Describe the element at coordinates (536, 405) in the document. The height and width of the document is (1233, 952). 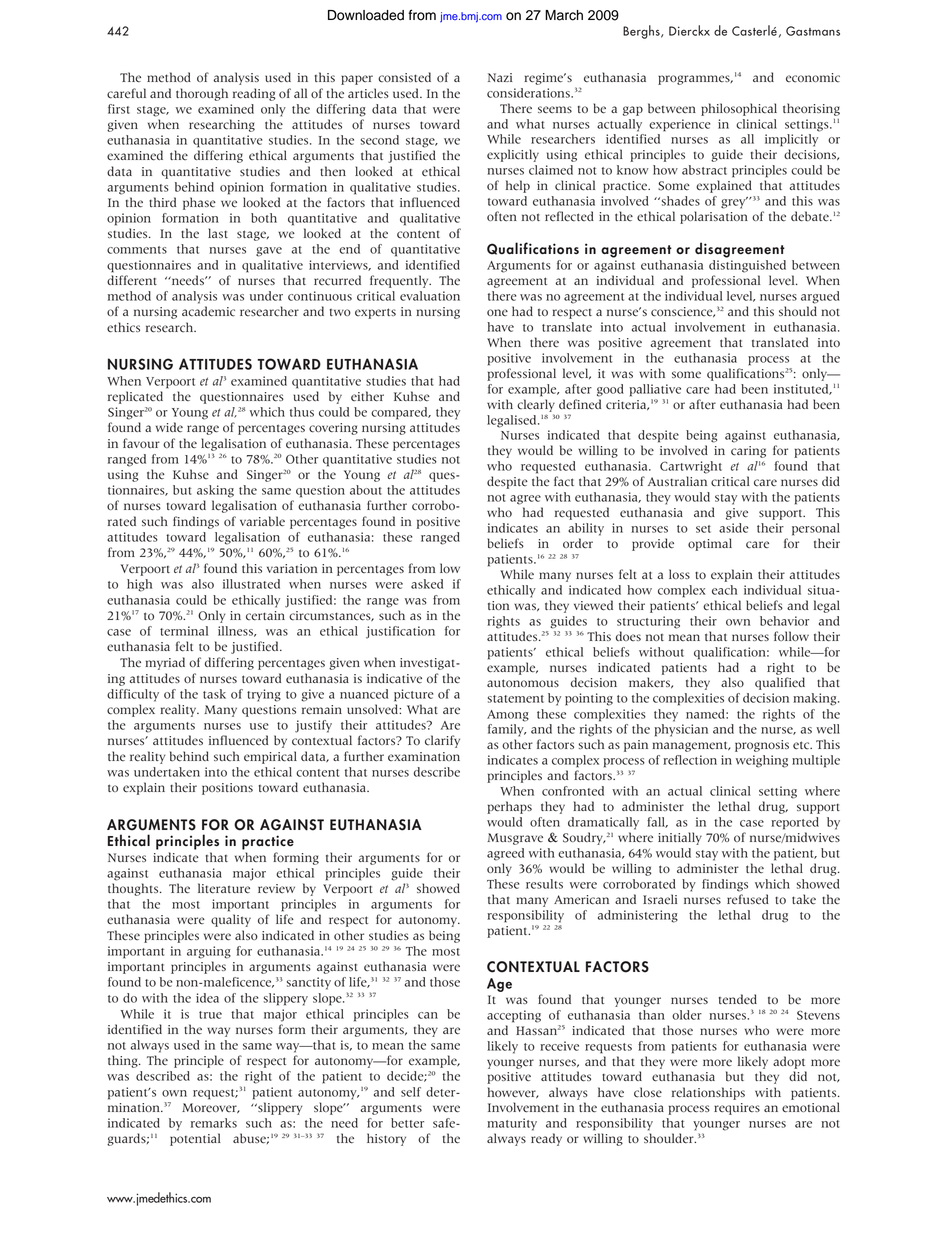
I see `clearly` at that location.
